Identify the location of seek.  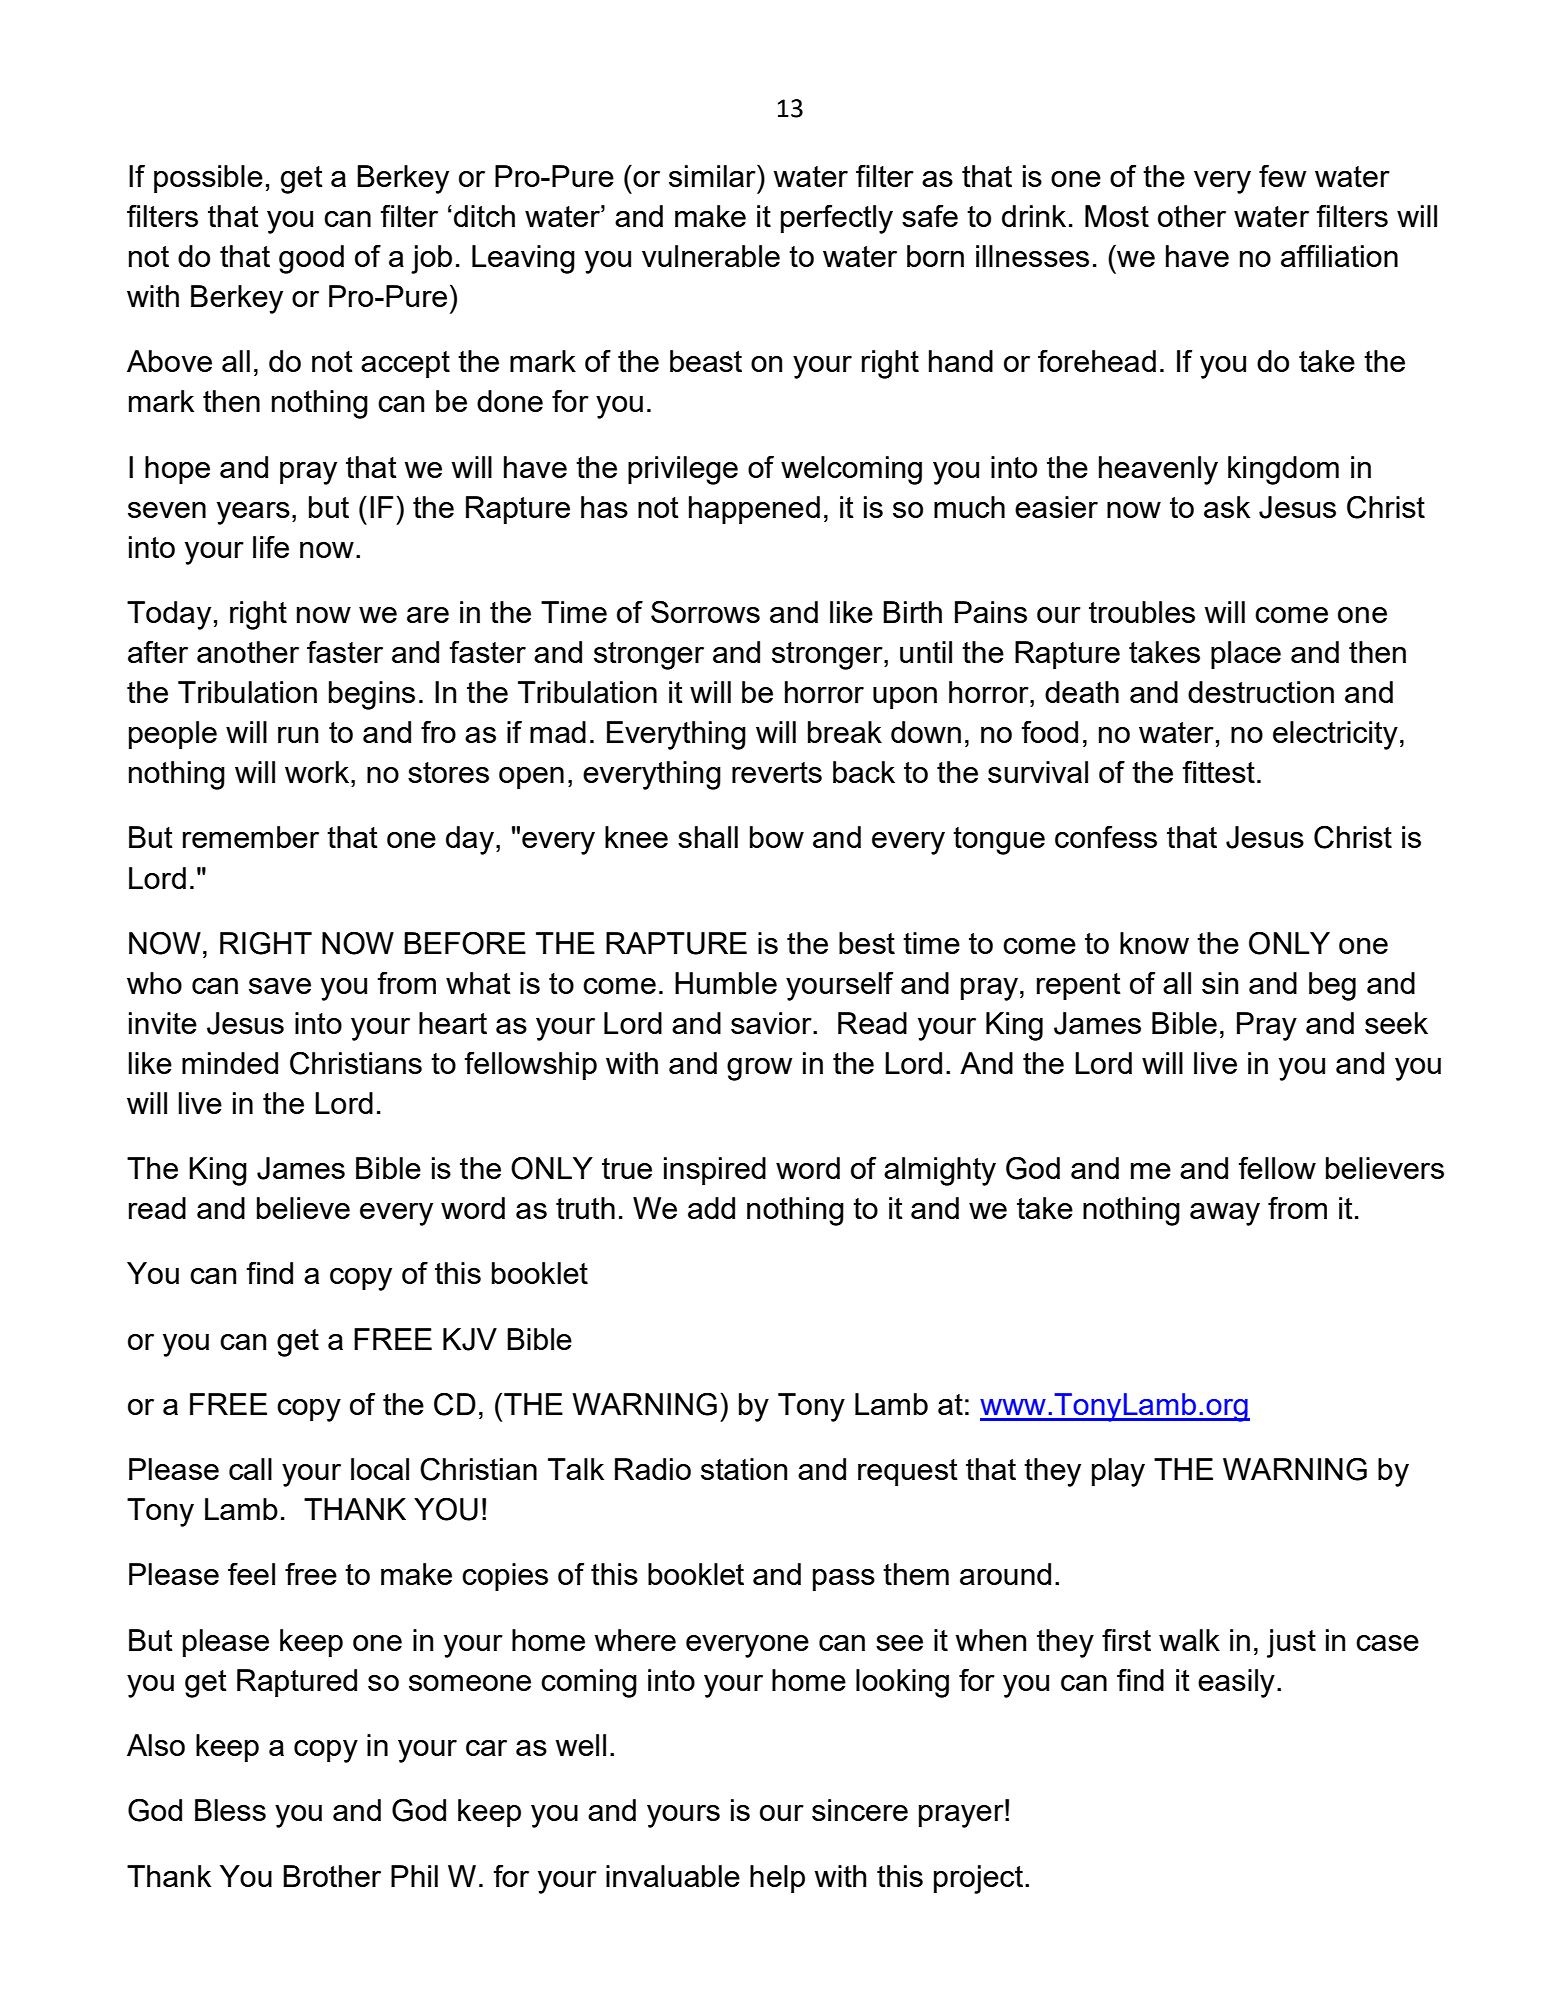
(1396, 1023).
